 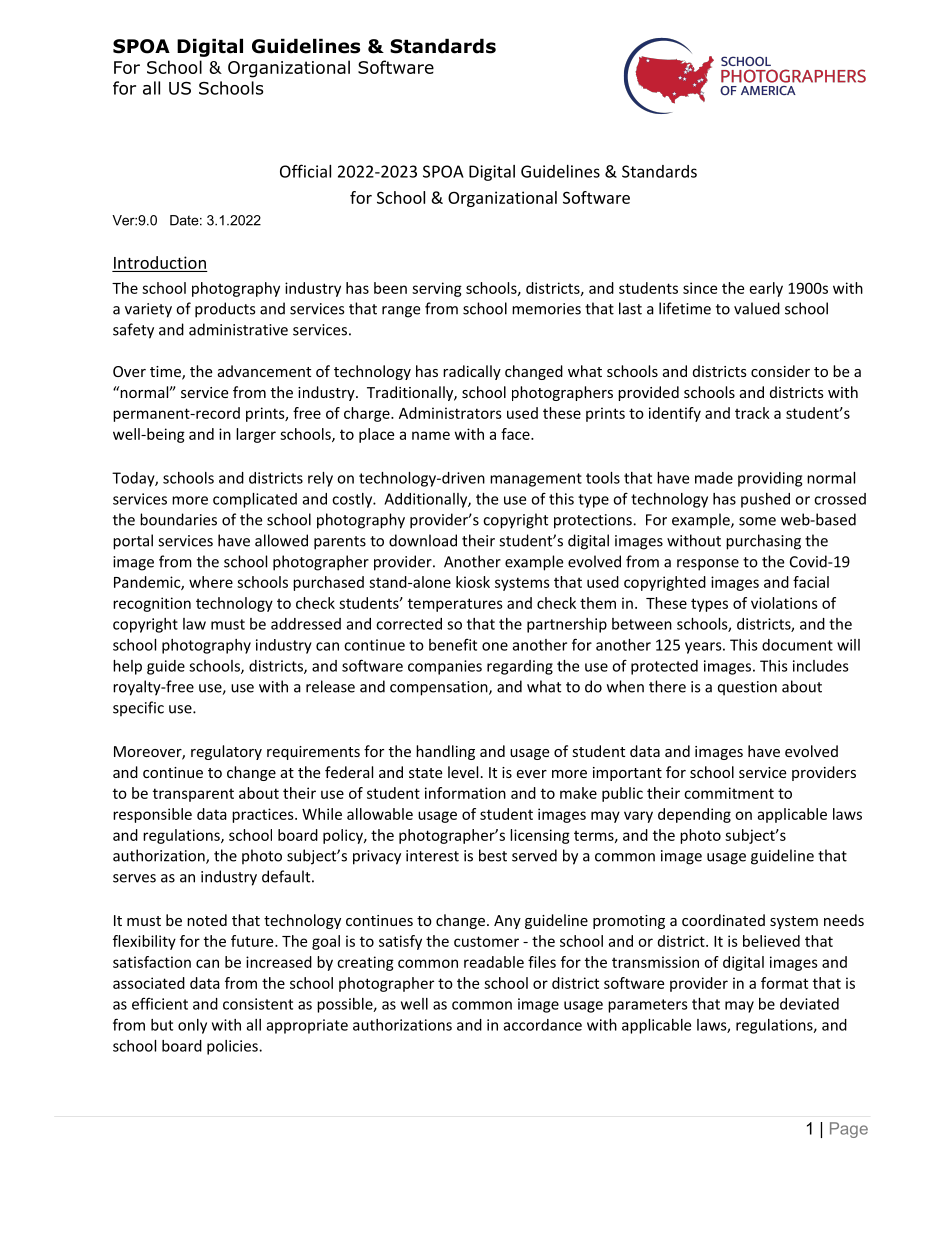 What do you see at coordinates (771, 941) in the screenshot?
I see `believed` at bounding box center [771, 941].
